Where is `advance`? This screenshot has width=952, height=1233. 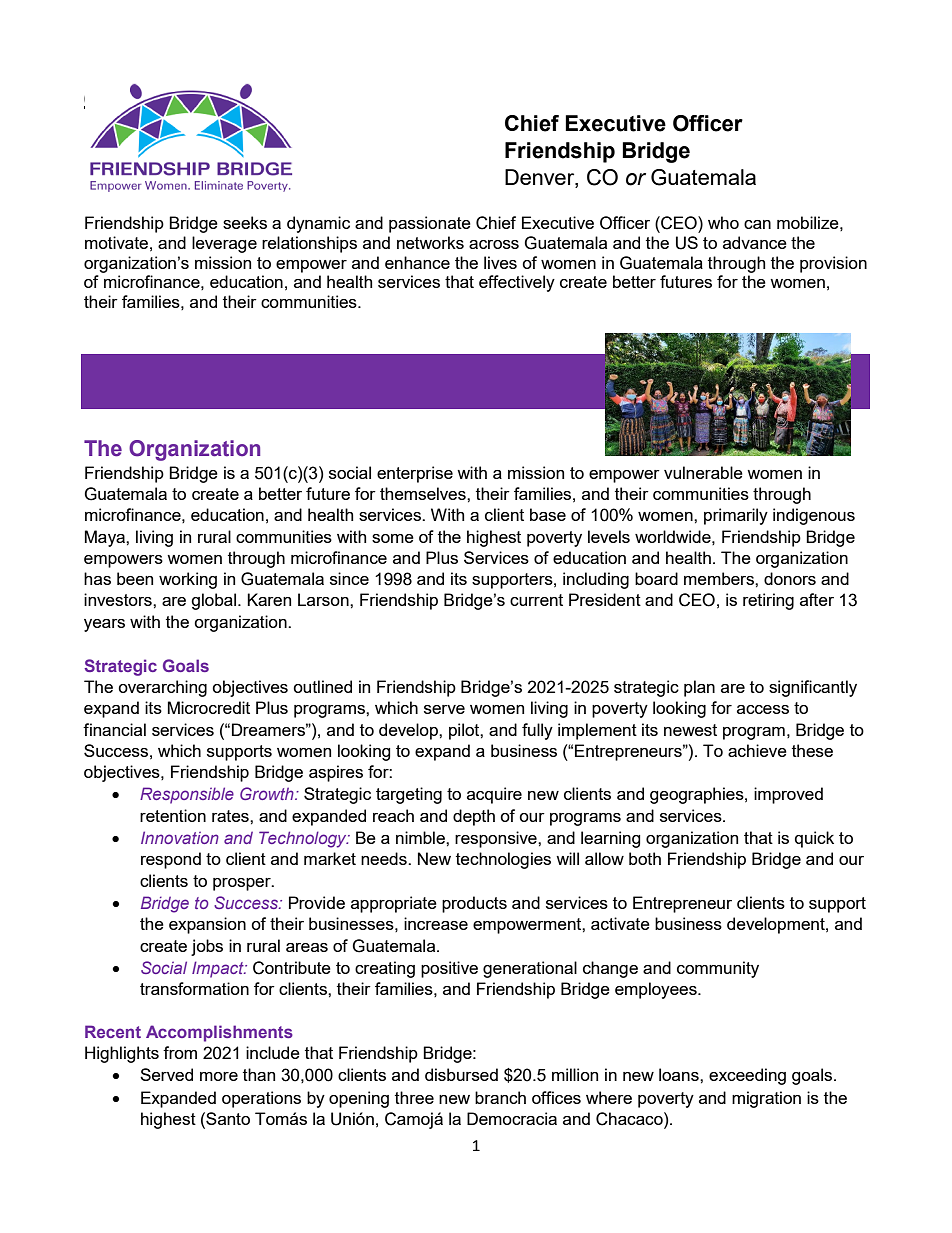
advance is located at coordinates (755, 242).
